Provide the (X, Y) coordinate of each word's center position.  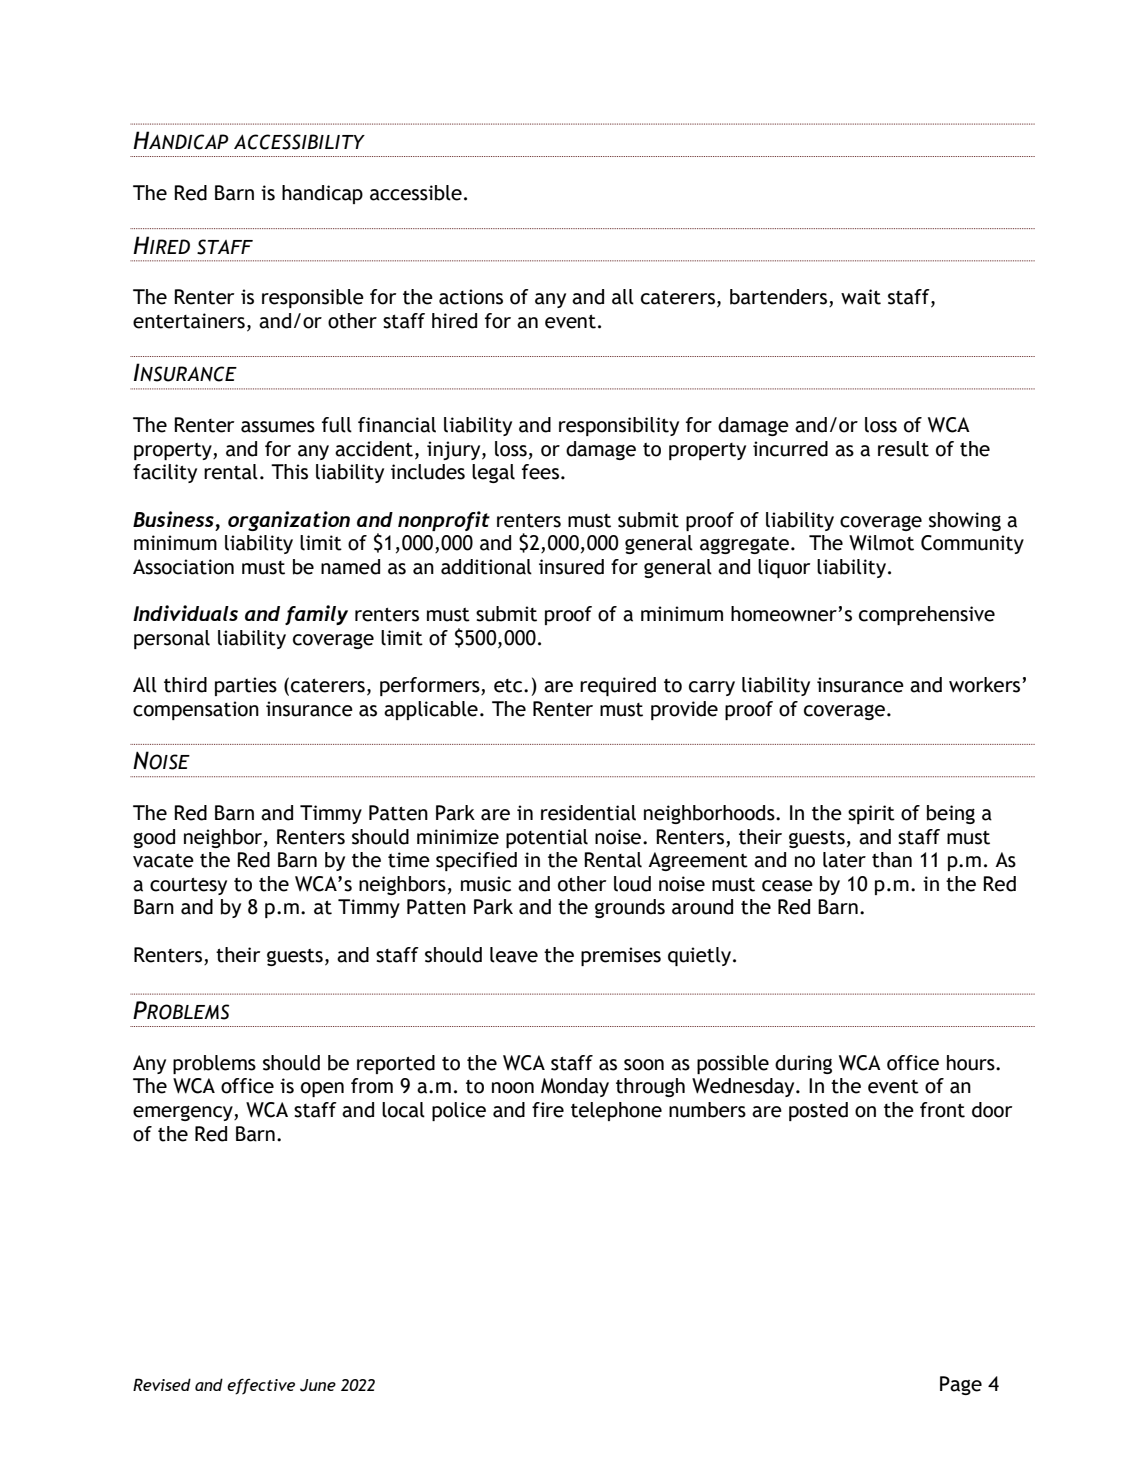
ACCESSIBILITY (299, 142)
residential (588, 813)
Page (961, 1385)
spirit (871, 814)
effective (261, 1386)
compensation (196, 710)
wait (861, 297)
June (318, 1385)
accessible (416, 193)
